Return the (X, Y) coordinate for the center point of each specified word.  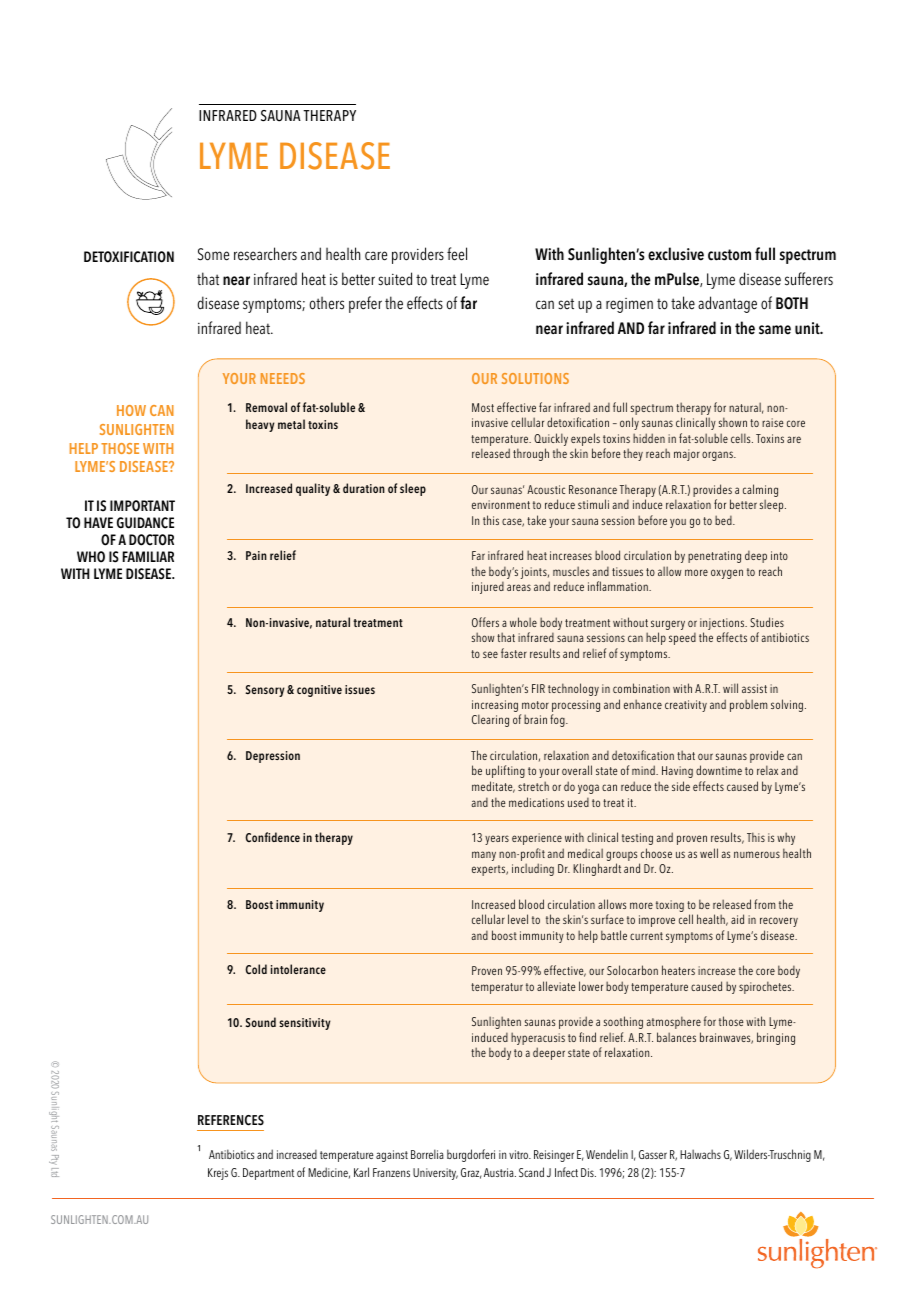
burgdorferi (471, 1155)
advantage (727, 304)
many (484, 856)
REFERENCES (231, 1120)
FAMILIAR (148, 556)
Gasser (653, 1154)
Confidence (272, 837)
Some (213, 254)
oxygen (727, 574)
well (709, 853)
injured (488, 588)
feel (457, 254)
